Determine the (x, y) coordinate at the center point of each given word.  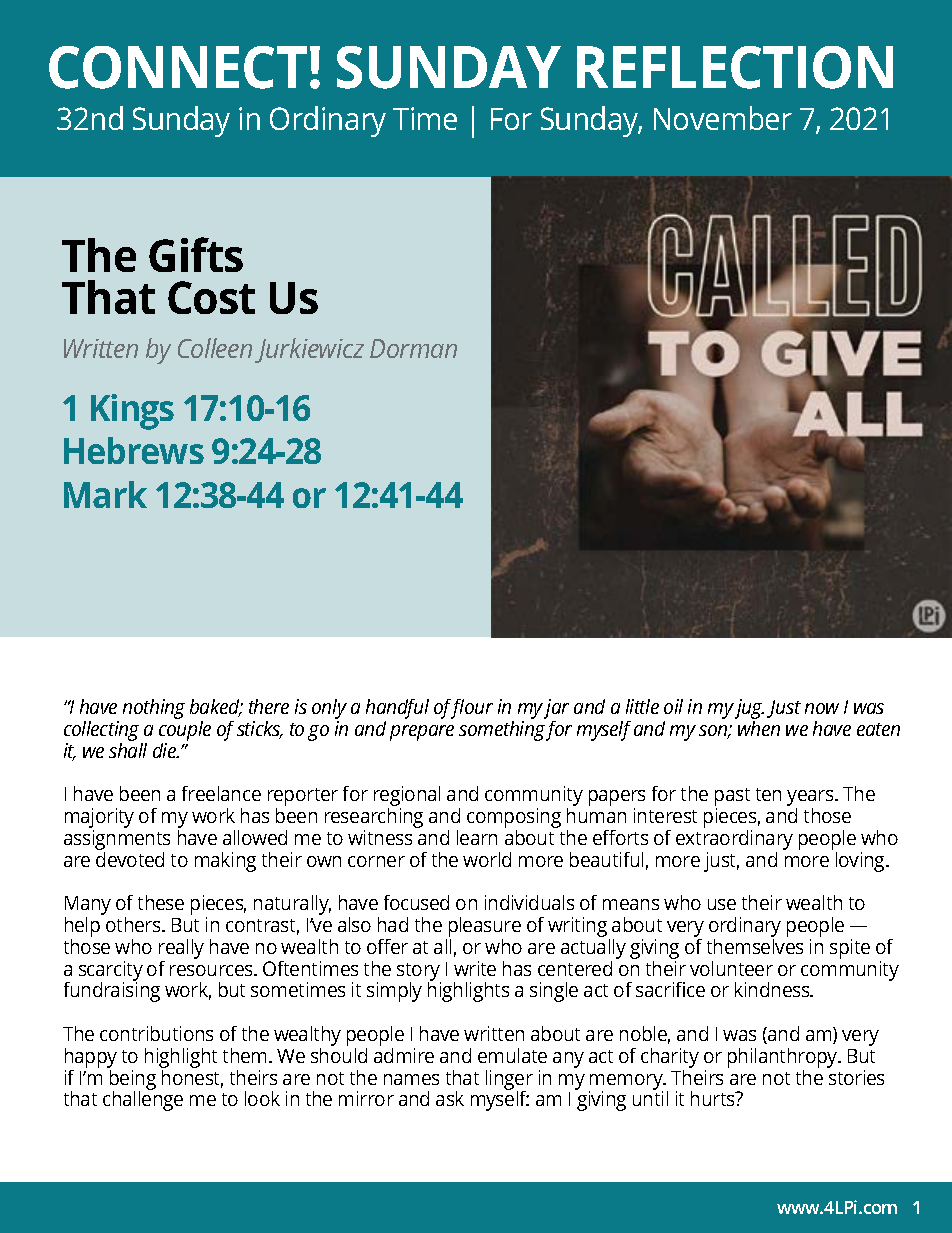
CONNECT (178, 67)
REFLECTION (735, 67)
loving (862, 862)
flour (471, 709)
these (161, 902)
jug (749, 710)
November (723, 118)
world (487, 859)
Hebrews (134, 450)
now (822, 708)
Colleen (215, 348)
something (503, 729)
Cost (211, 297)
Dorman (413, 348)
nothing (154, 709)
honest (192, 1077)
